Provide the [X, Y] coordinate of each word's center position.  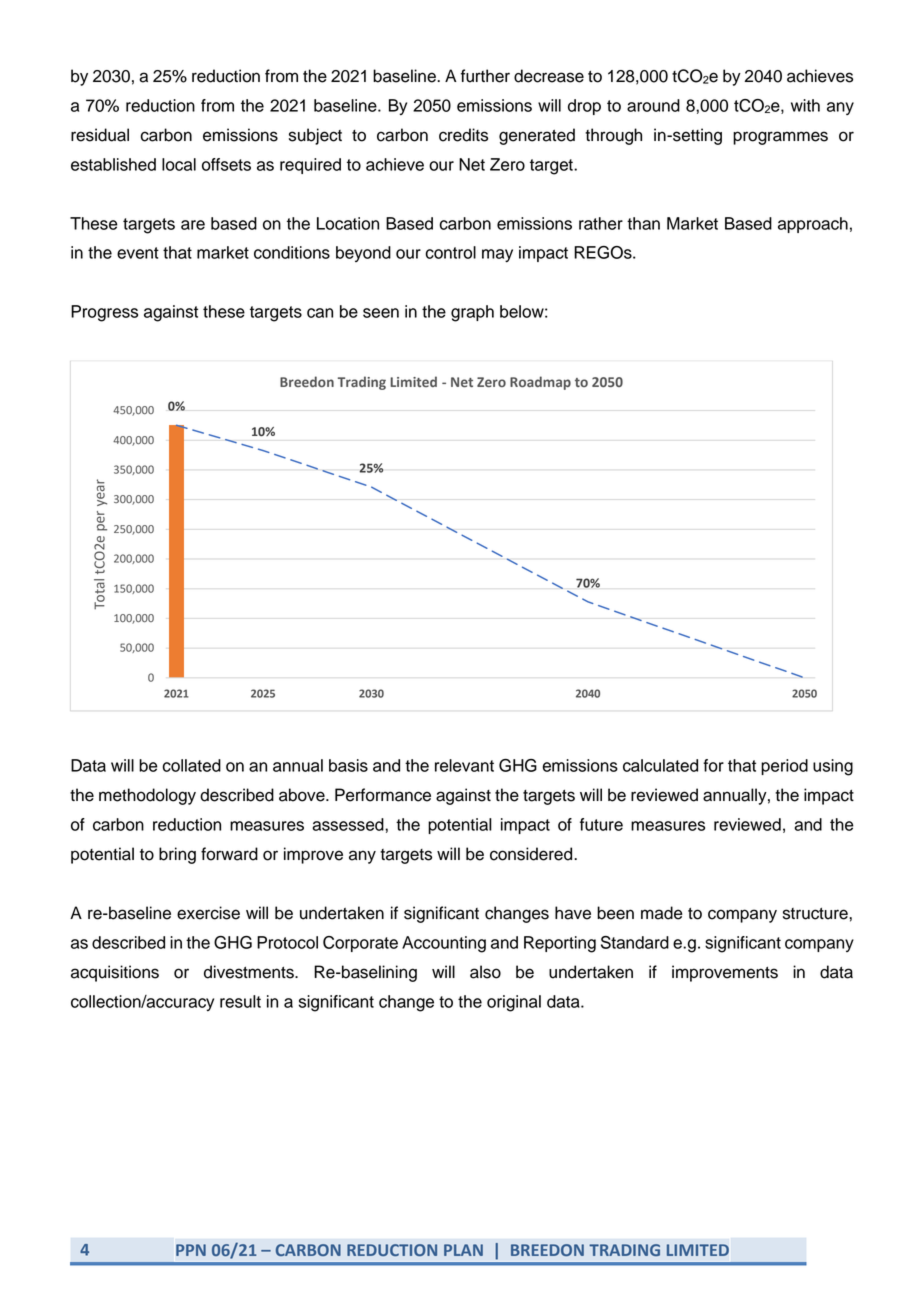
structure [816, 914]
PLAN [463, 1250]
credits [463, 135]
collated [192, 765]
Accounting [444, 944]
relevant [464, 765]
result [240, 1001]
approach [813, 225]
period [784, 767]
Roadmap [540, 383]
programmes [780, 138]
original [514, 1003]
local [179, 164]
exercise [208, 913]
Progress [104, 313]
